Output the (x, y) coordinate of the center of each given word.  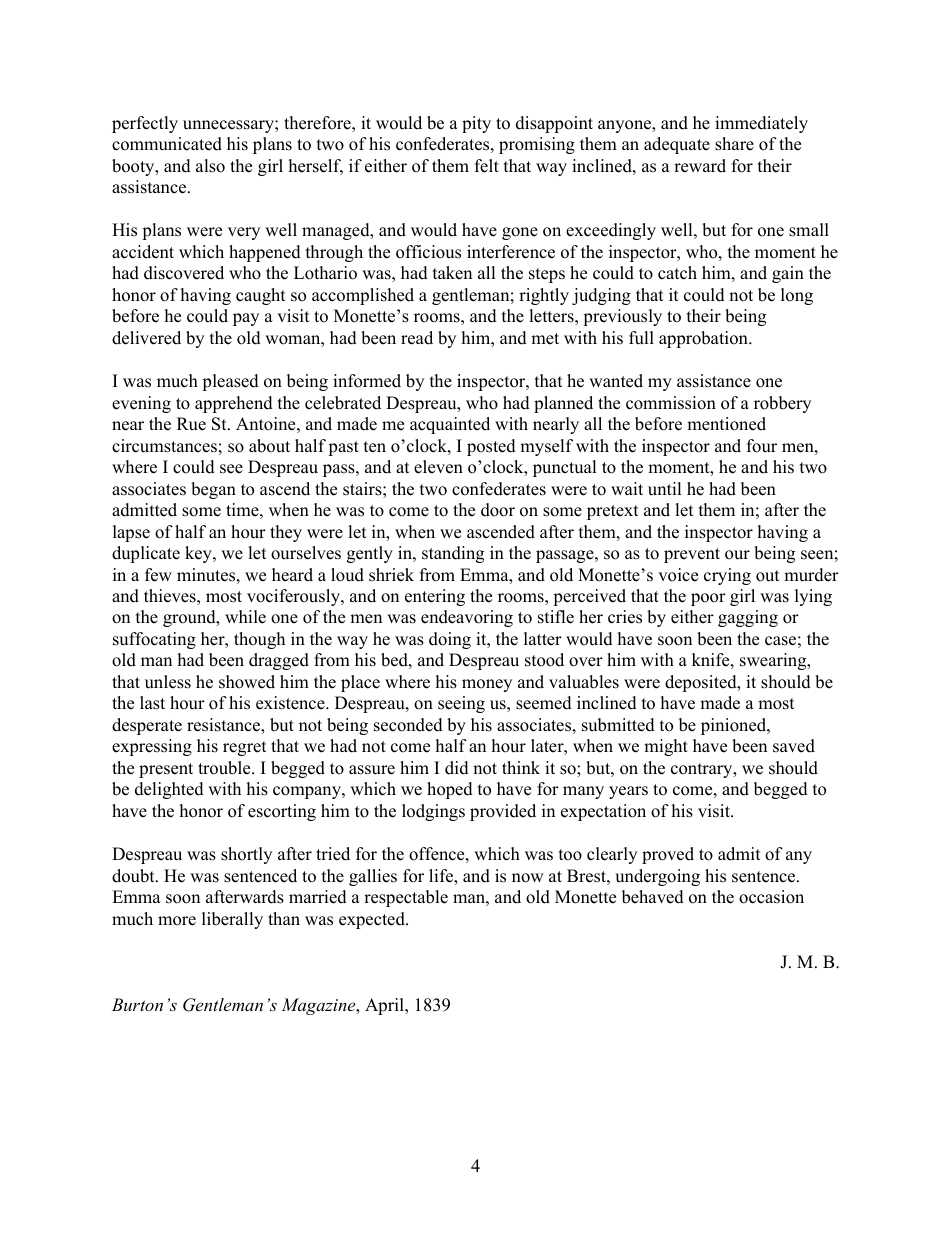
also (210, 166)
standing (453, 554)
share (734, 144)
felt (487, 166)
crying (727, 576)
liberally (232, 920)
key (199, 554)
